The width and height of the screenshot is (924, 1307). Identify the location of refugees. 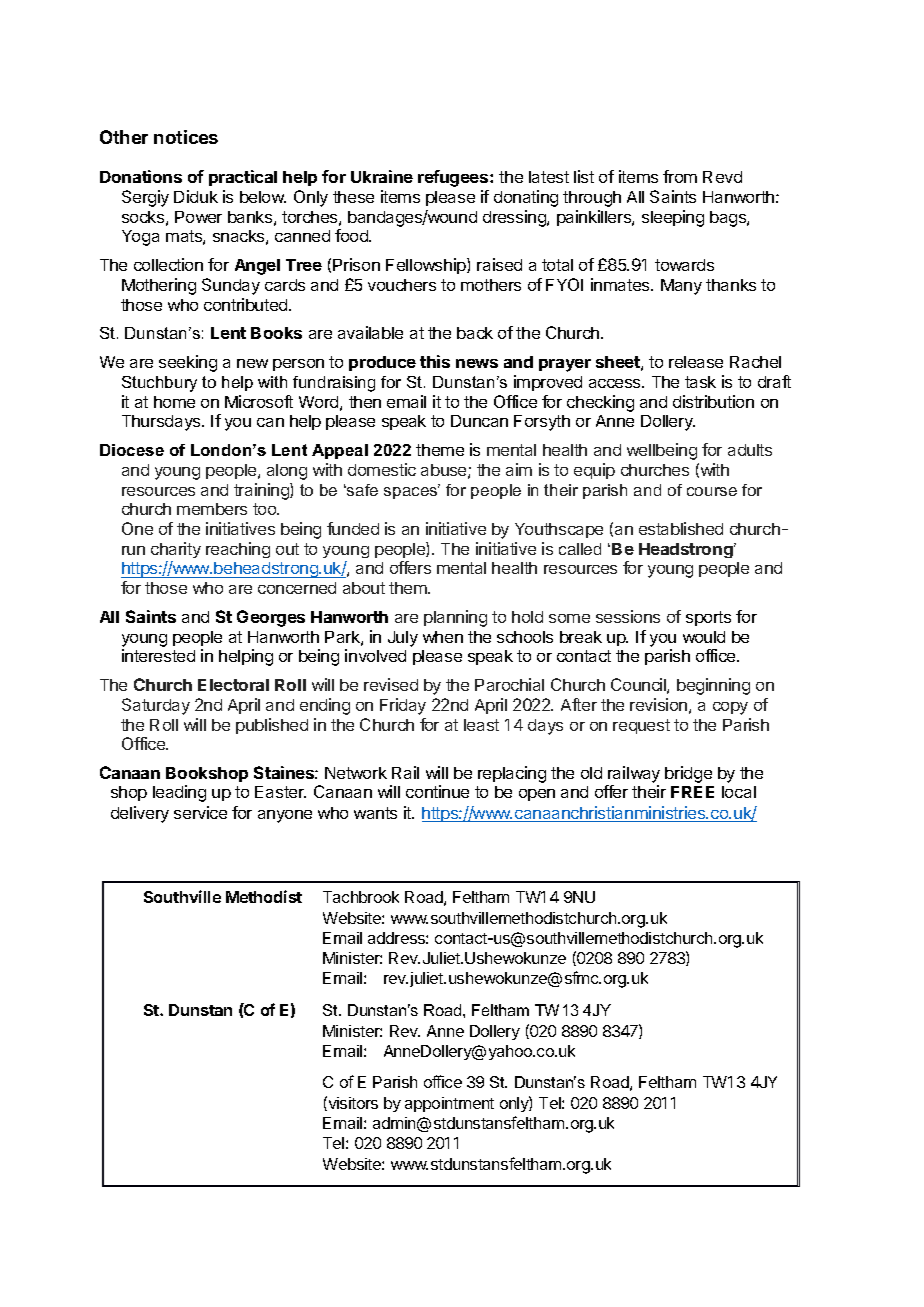
(454, 178).
